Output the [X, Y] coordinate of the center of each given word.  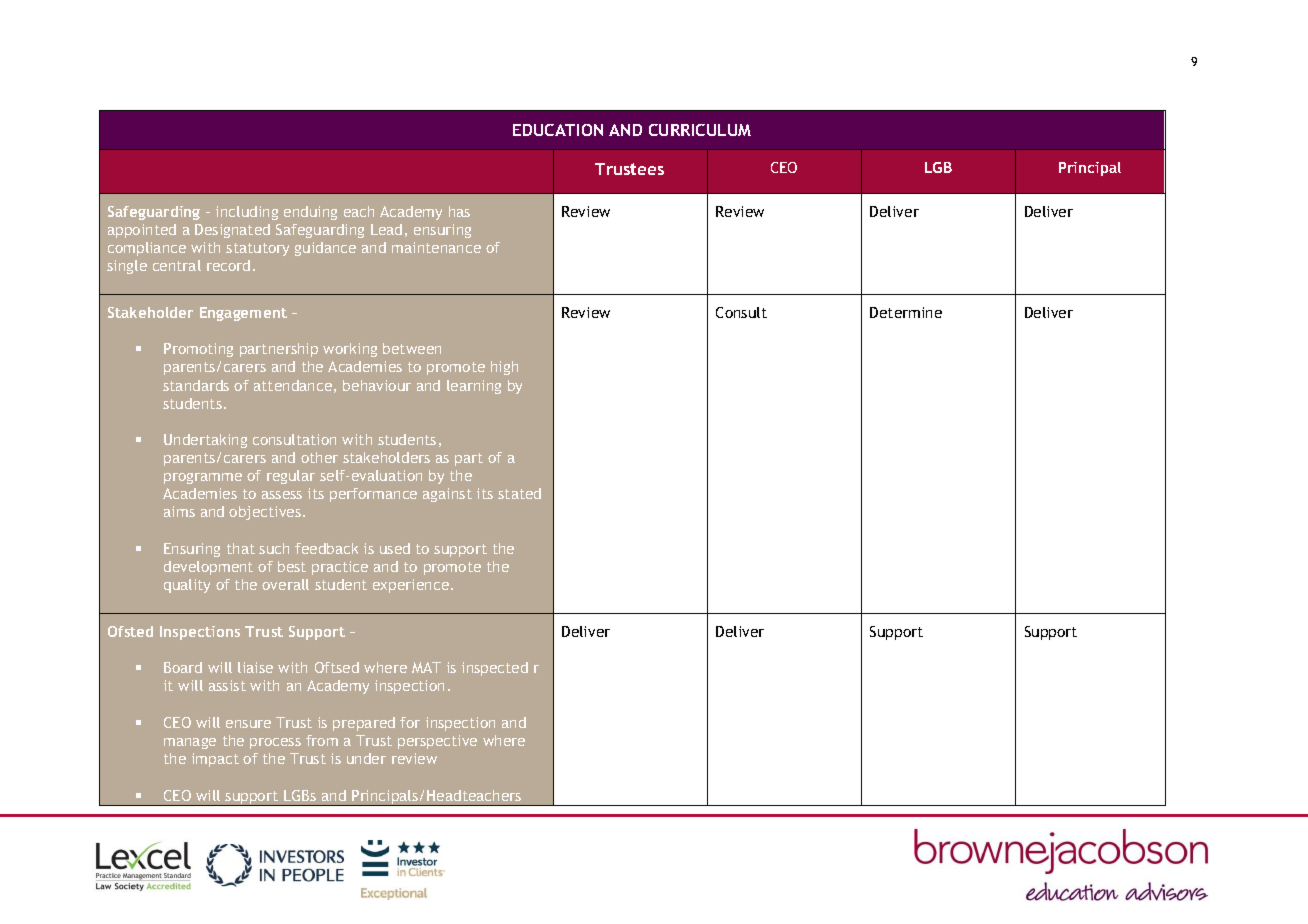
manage [190, 743]
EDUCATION [558, 130]
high [504, 368]
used [395, 548]
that [241, 548]
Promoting [198, 350]
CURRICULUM [700, 130]
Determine [906, 312]
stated [519, 493]
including [247, 213]
